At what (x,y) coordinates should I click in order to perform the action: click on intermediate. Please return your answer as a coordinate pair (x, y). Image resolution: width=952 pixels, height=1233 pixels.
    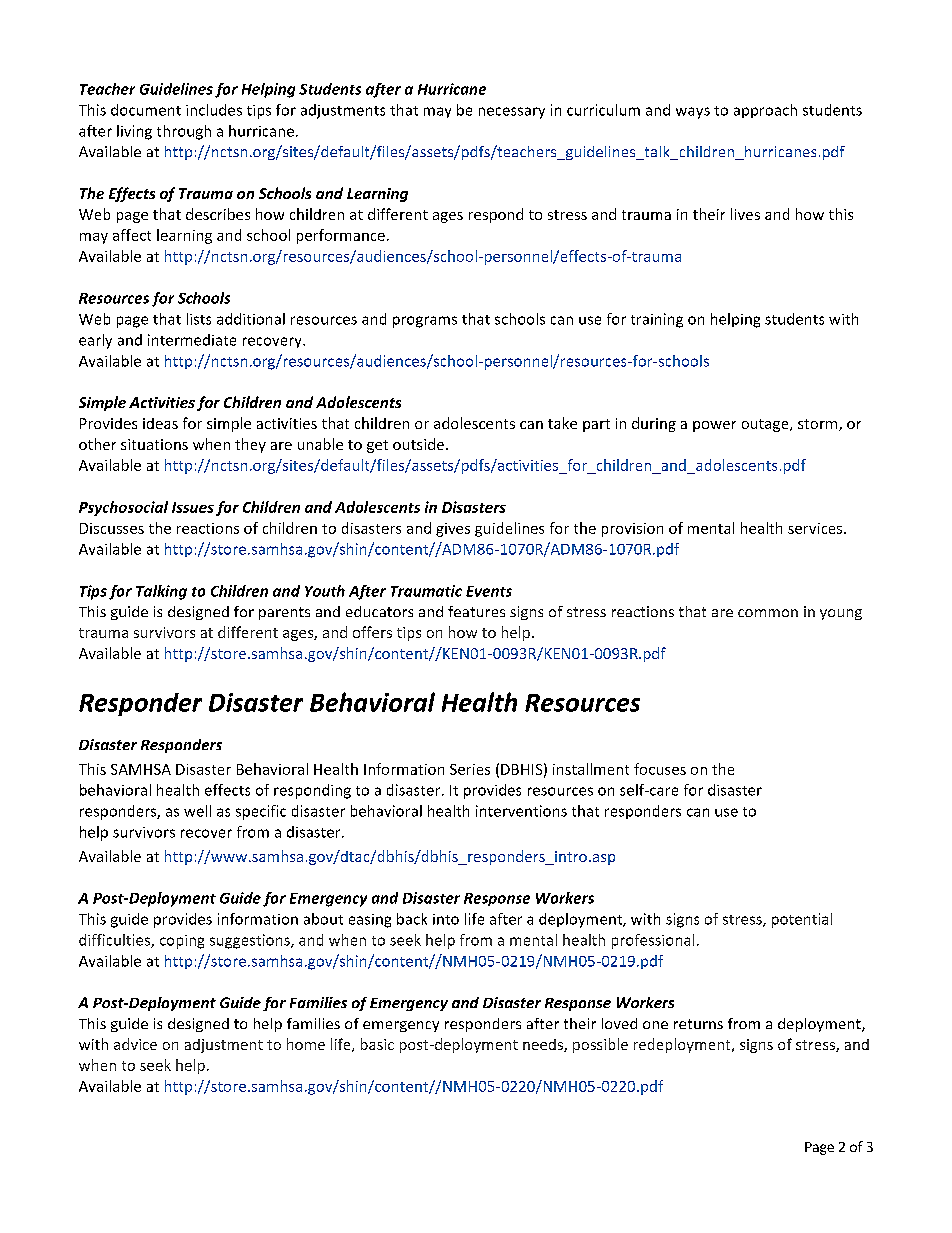
    Looking at the image, I should click on (192, 340).
